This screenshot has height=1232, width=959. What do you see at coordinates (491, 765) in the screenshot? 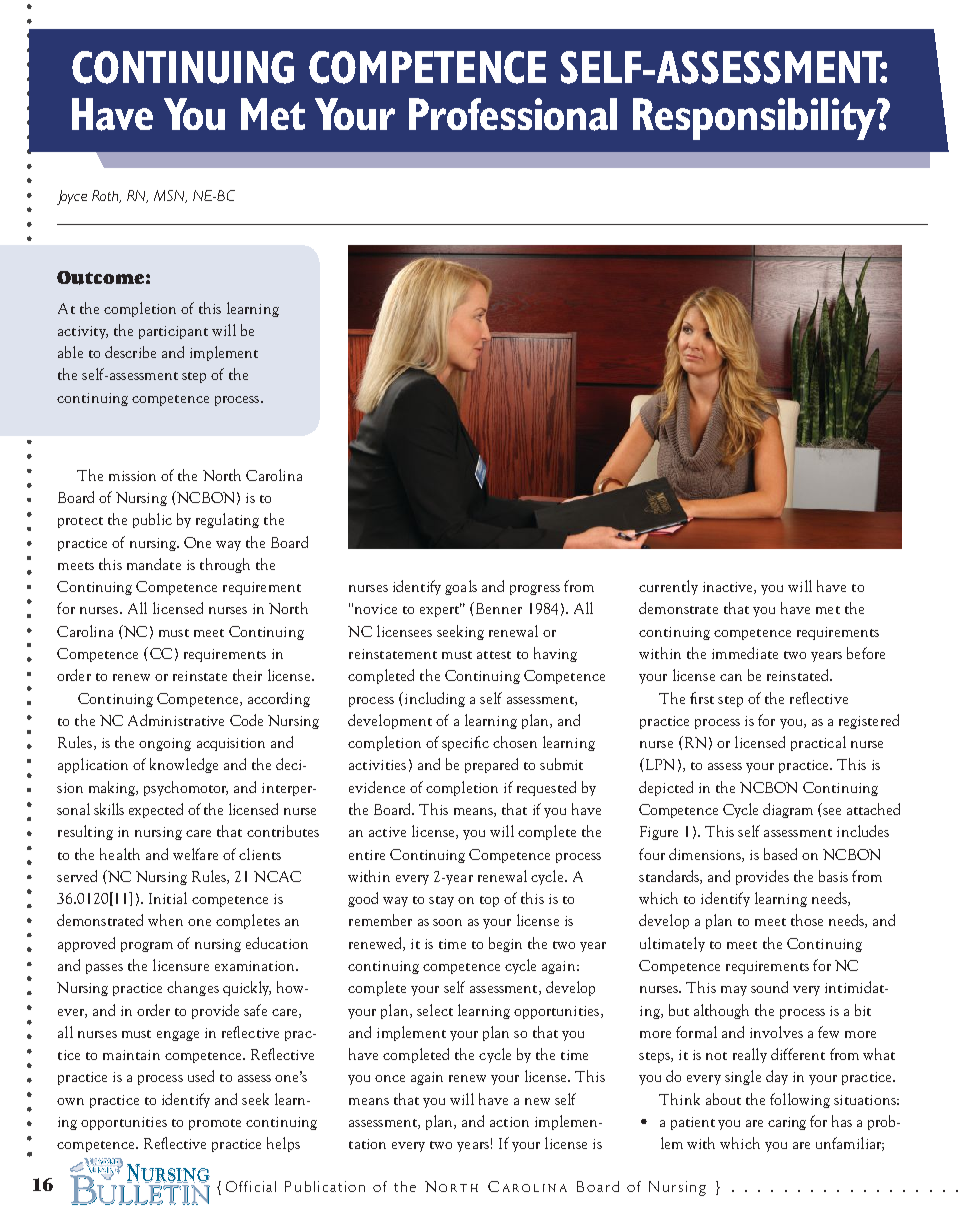
I see `prepared` at bounding box center [491, 765].
